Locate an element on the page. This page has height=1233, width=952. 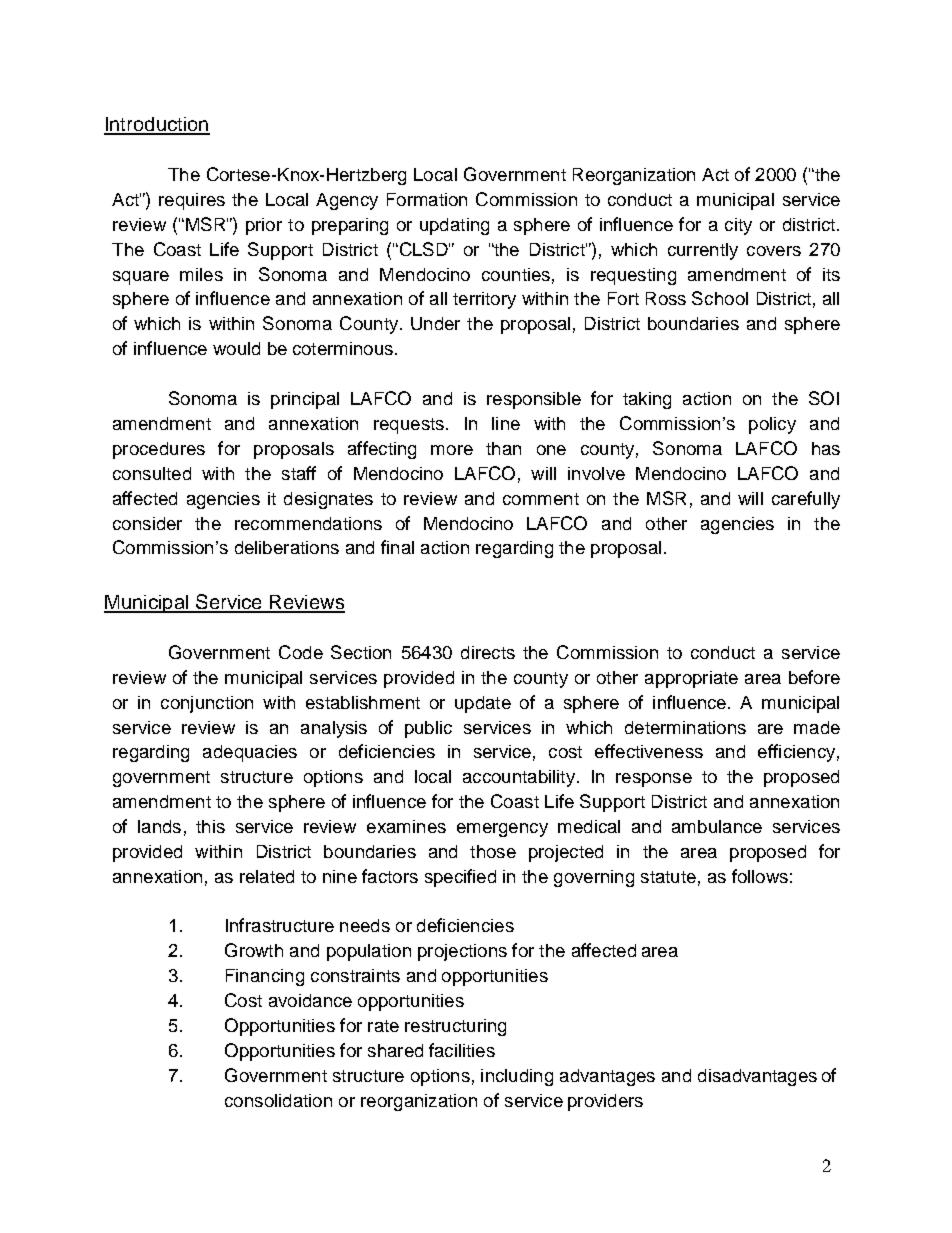
city is located at coordinates (738, 226).
